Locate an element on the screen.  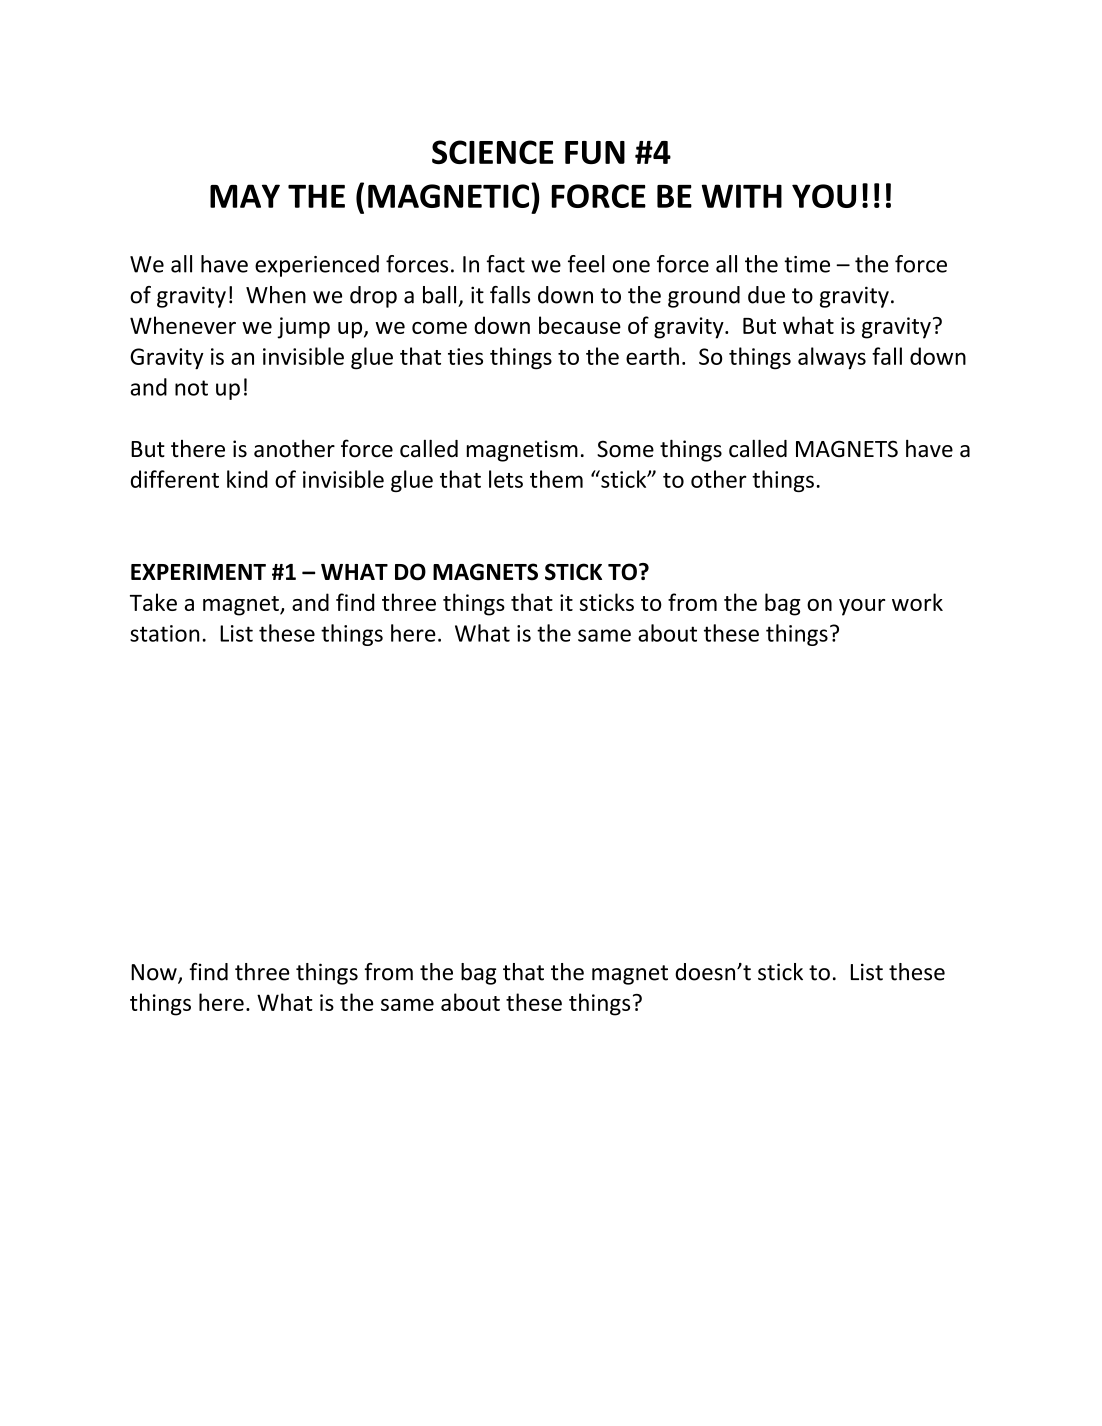
jump is located at coordinates (303, 328).
